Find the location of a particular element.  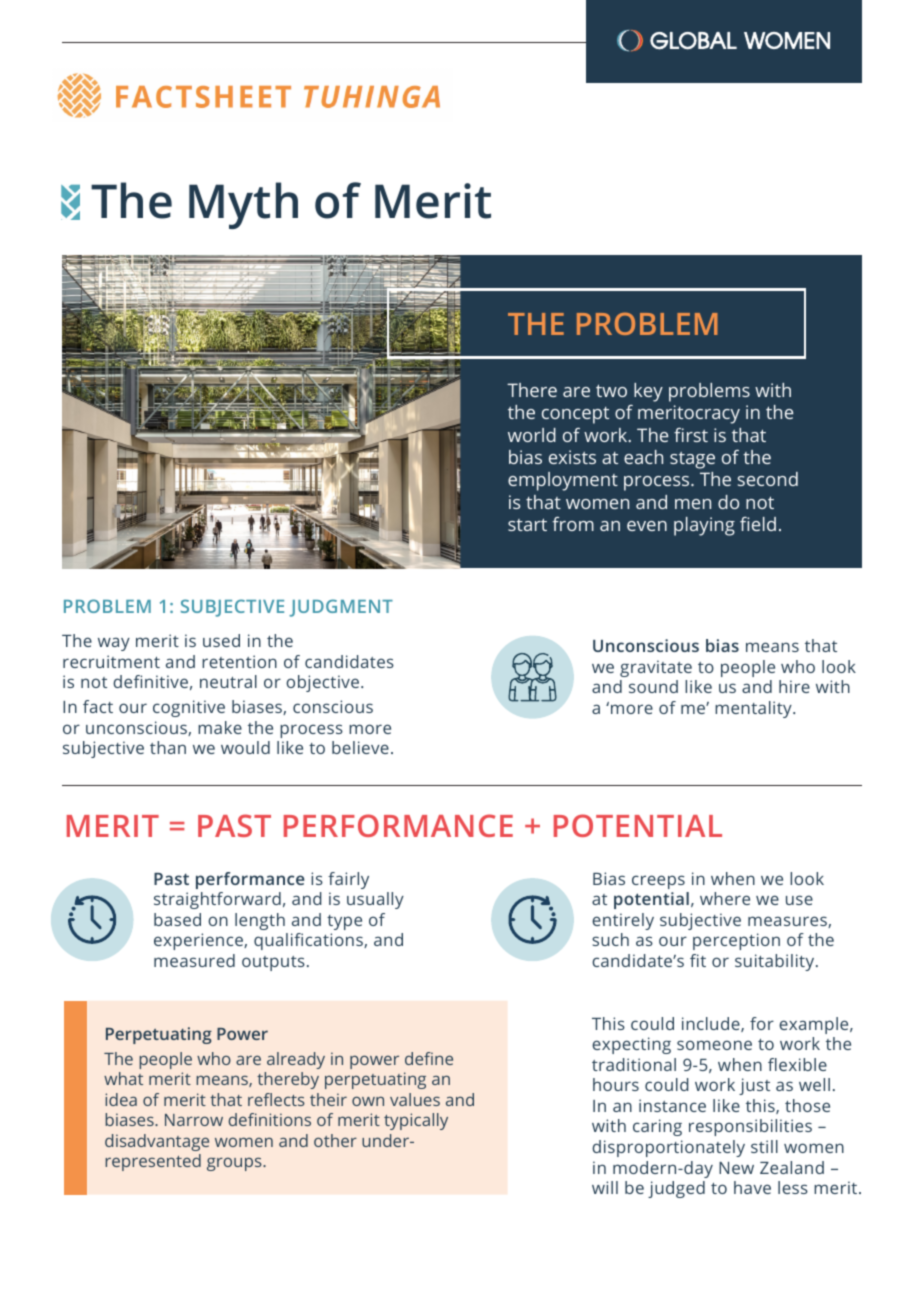

typically is located at coordinates (416, 1121).
